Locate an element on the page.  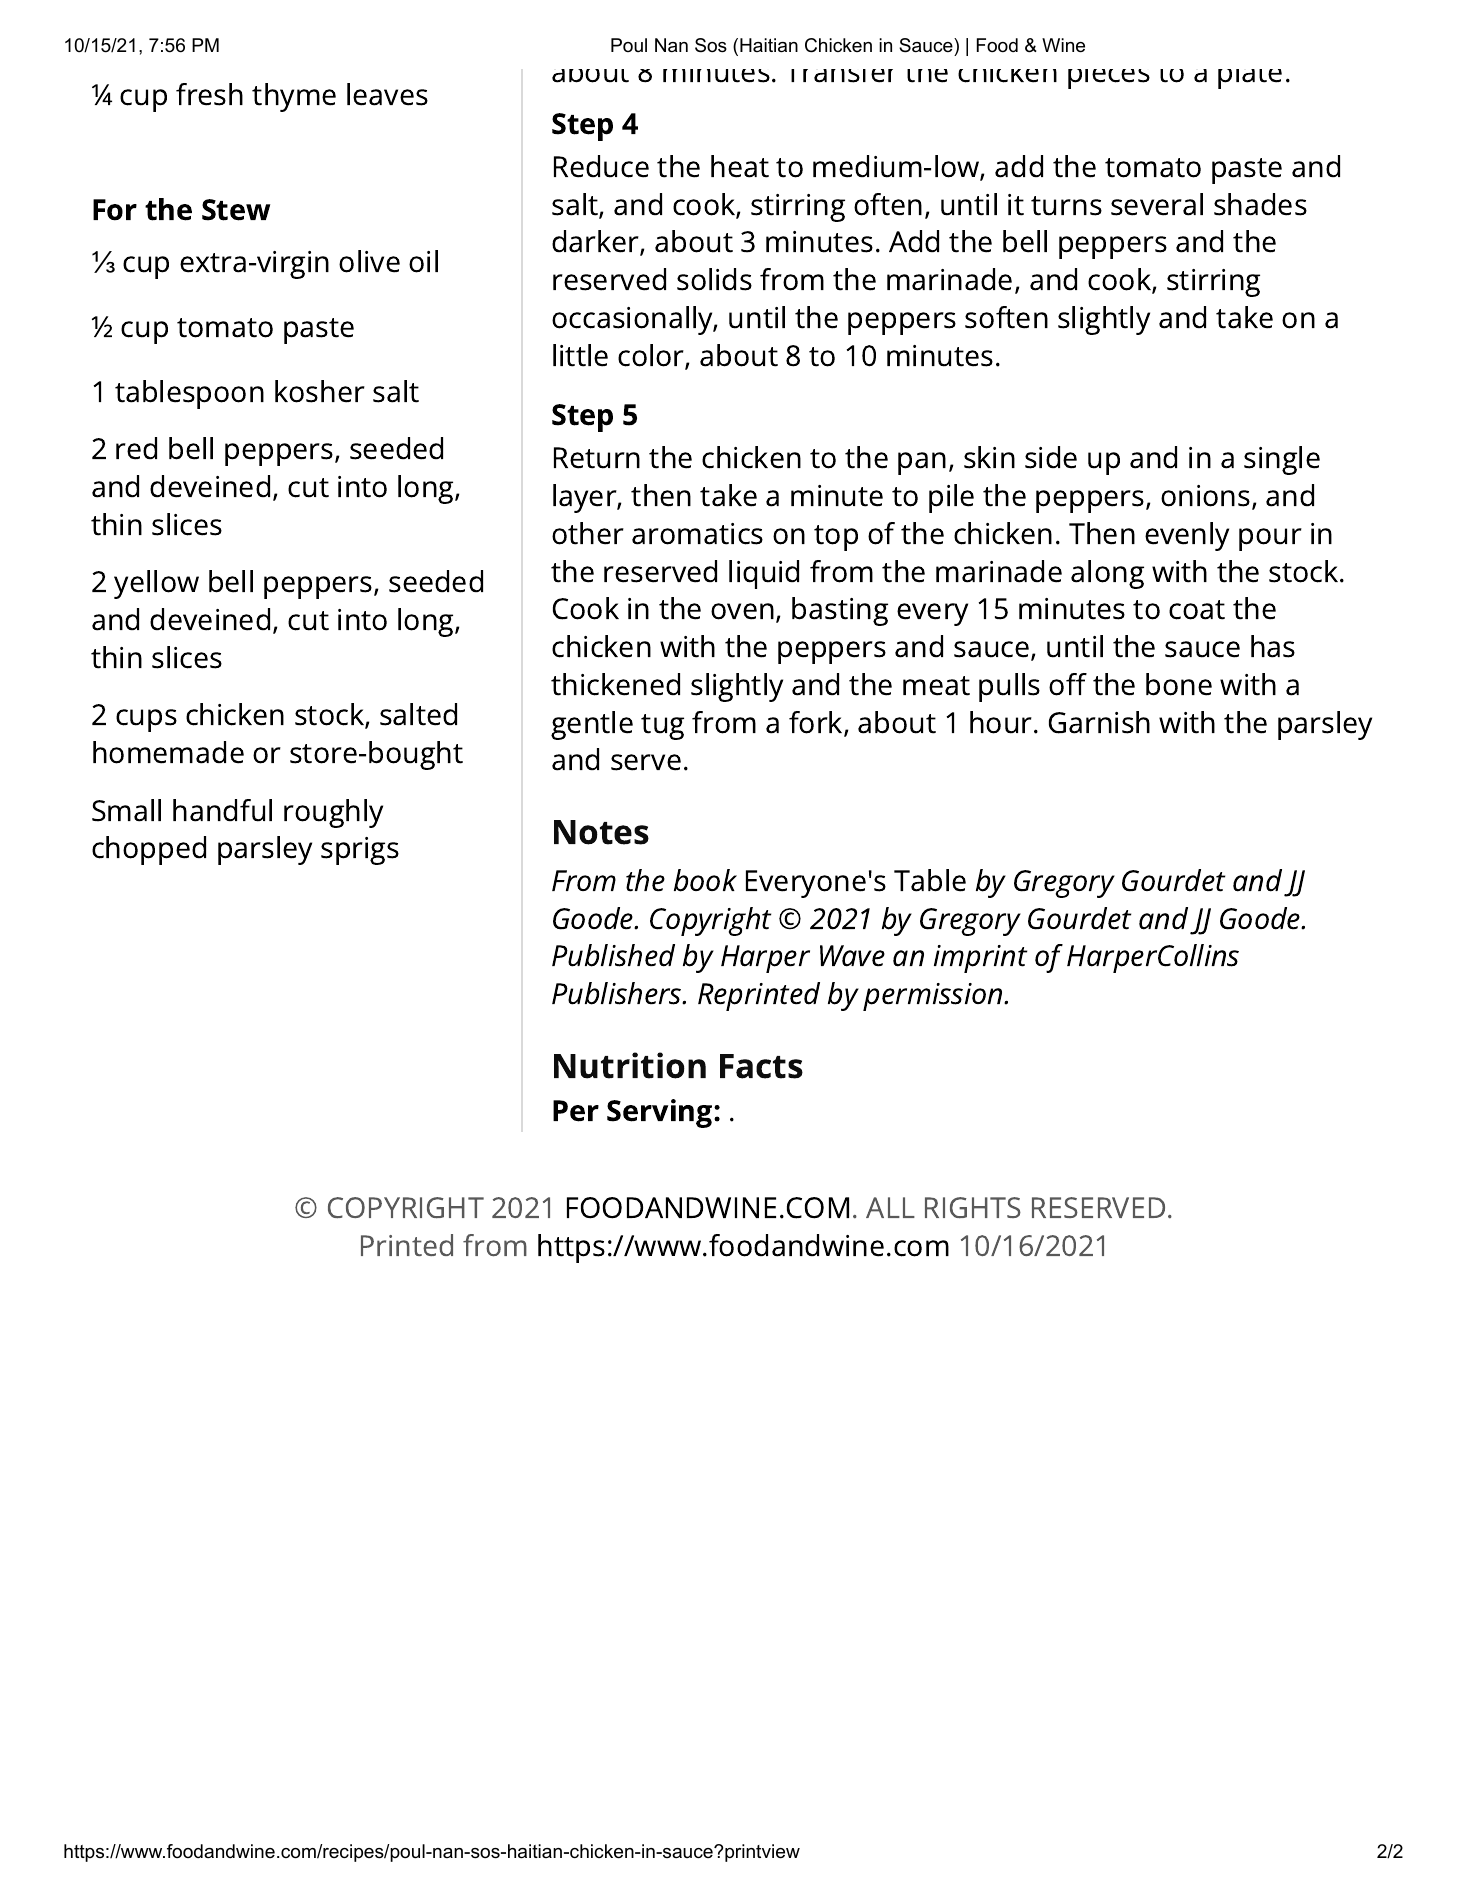
RIGHTS is located at coordinates (973, 1207).
